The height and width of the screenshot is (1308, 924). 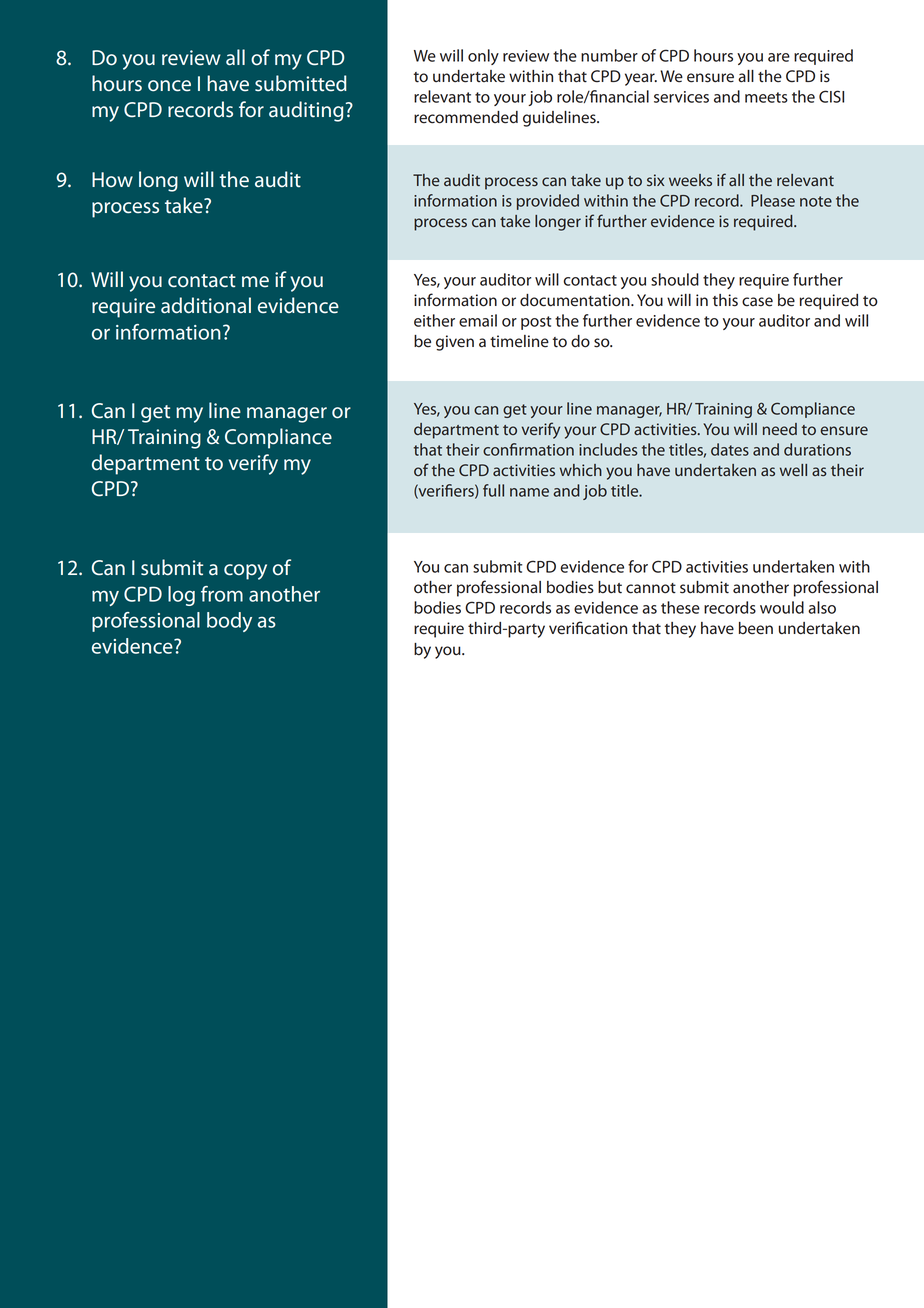 I want to click on need, so click(x=780, y=429).
